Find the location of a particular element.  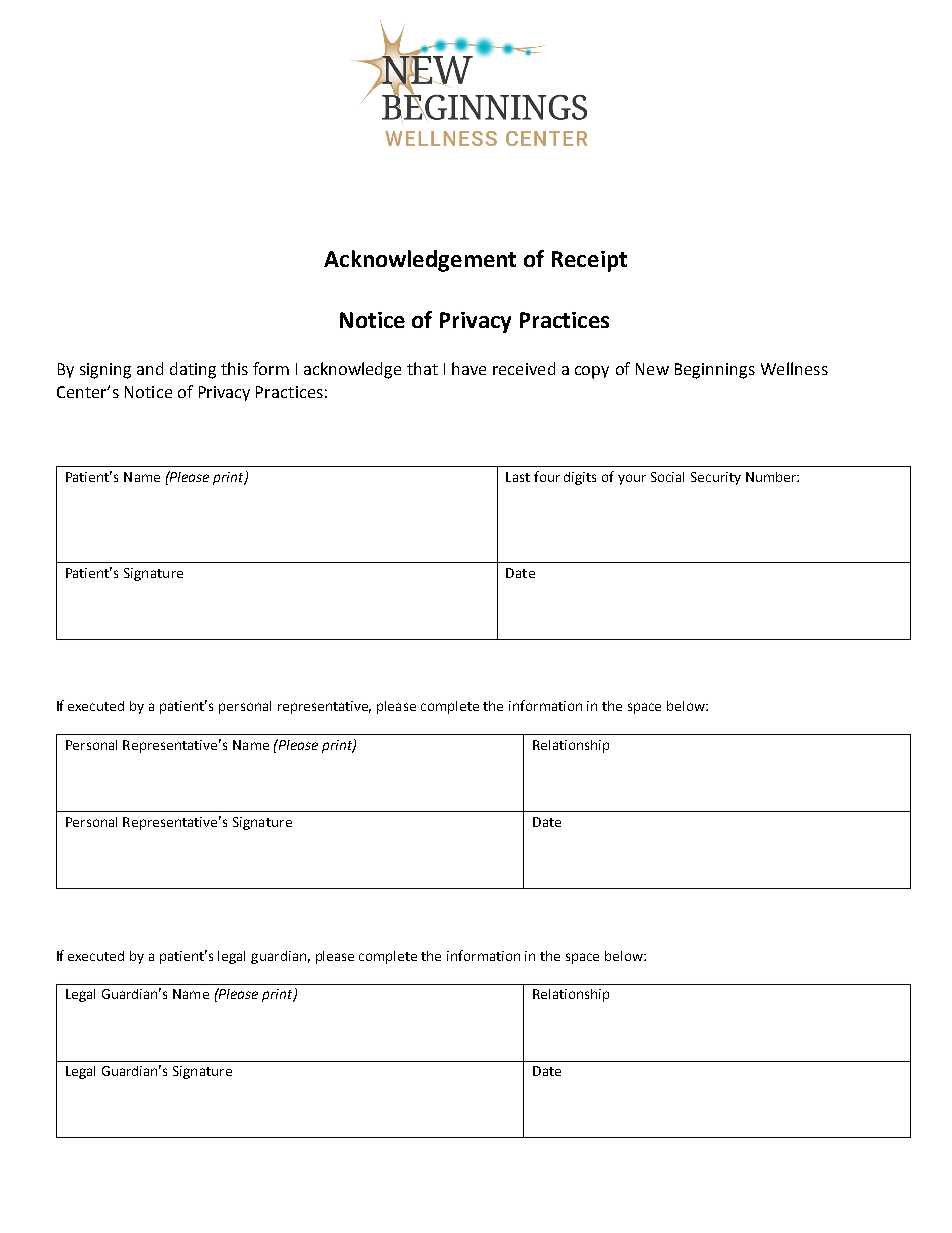

Receipt is located at coordinates (589, 261).
